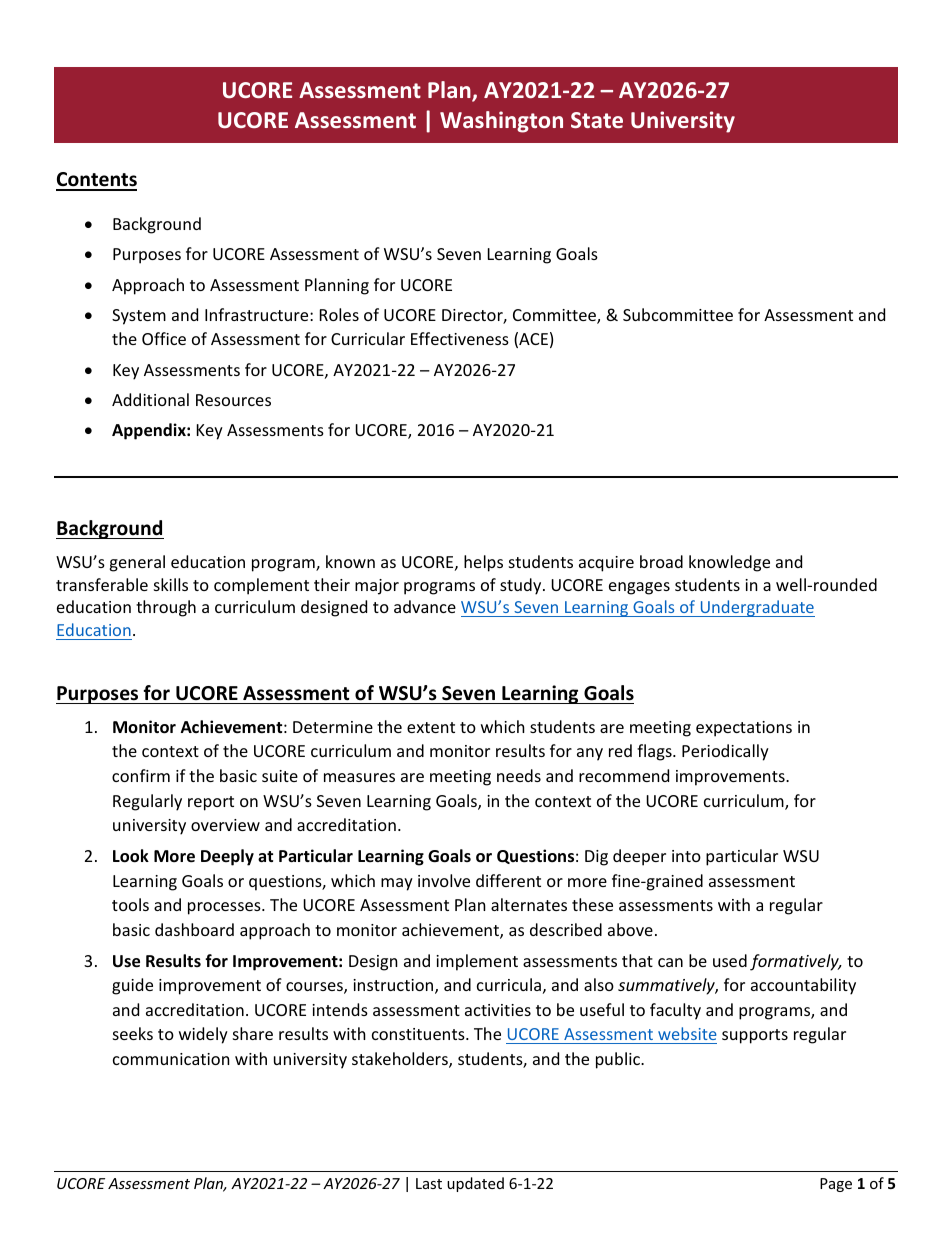 This screenshot has height=1233, width=952. Describe the element at coordinates (836, 1185) in the screenshot. I see `Page` at that location.
